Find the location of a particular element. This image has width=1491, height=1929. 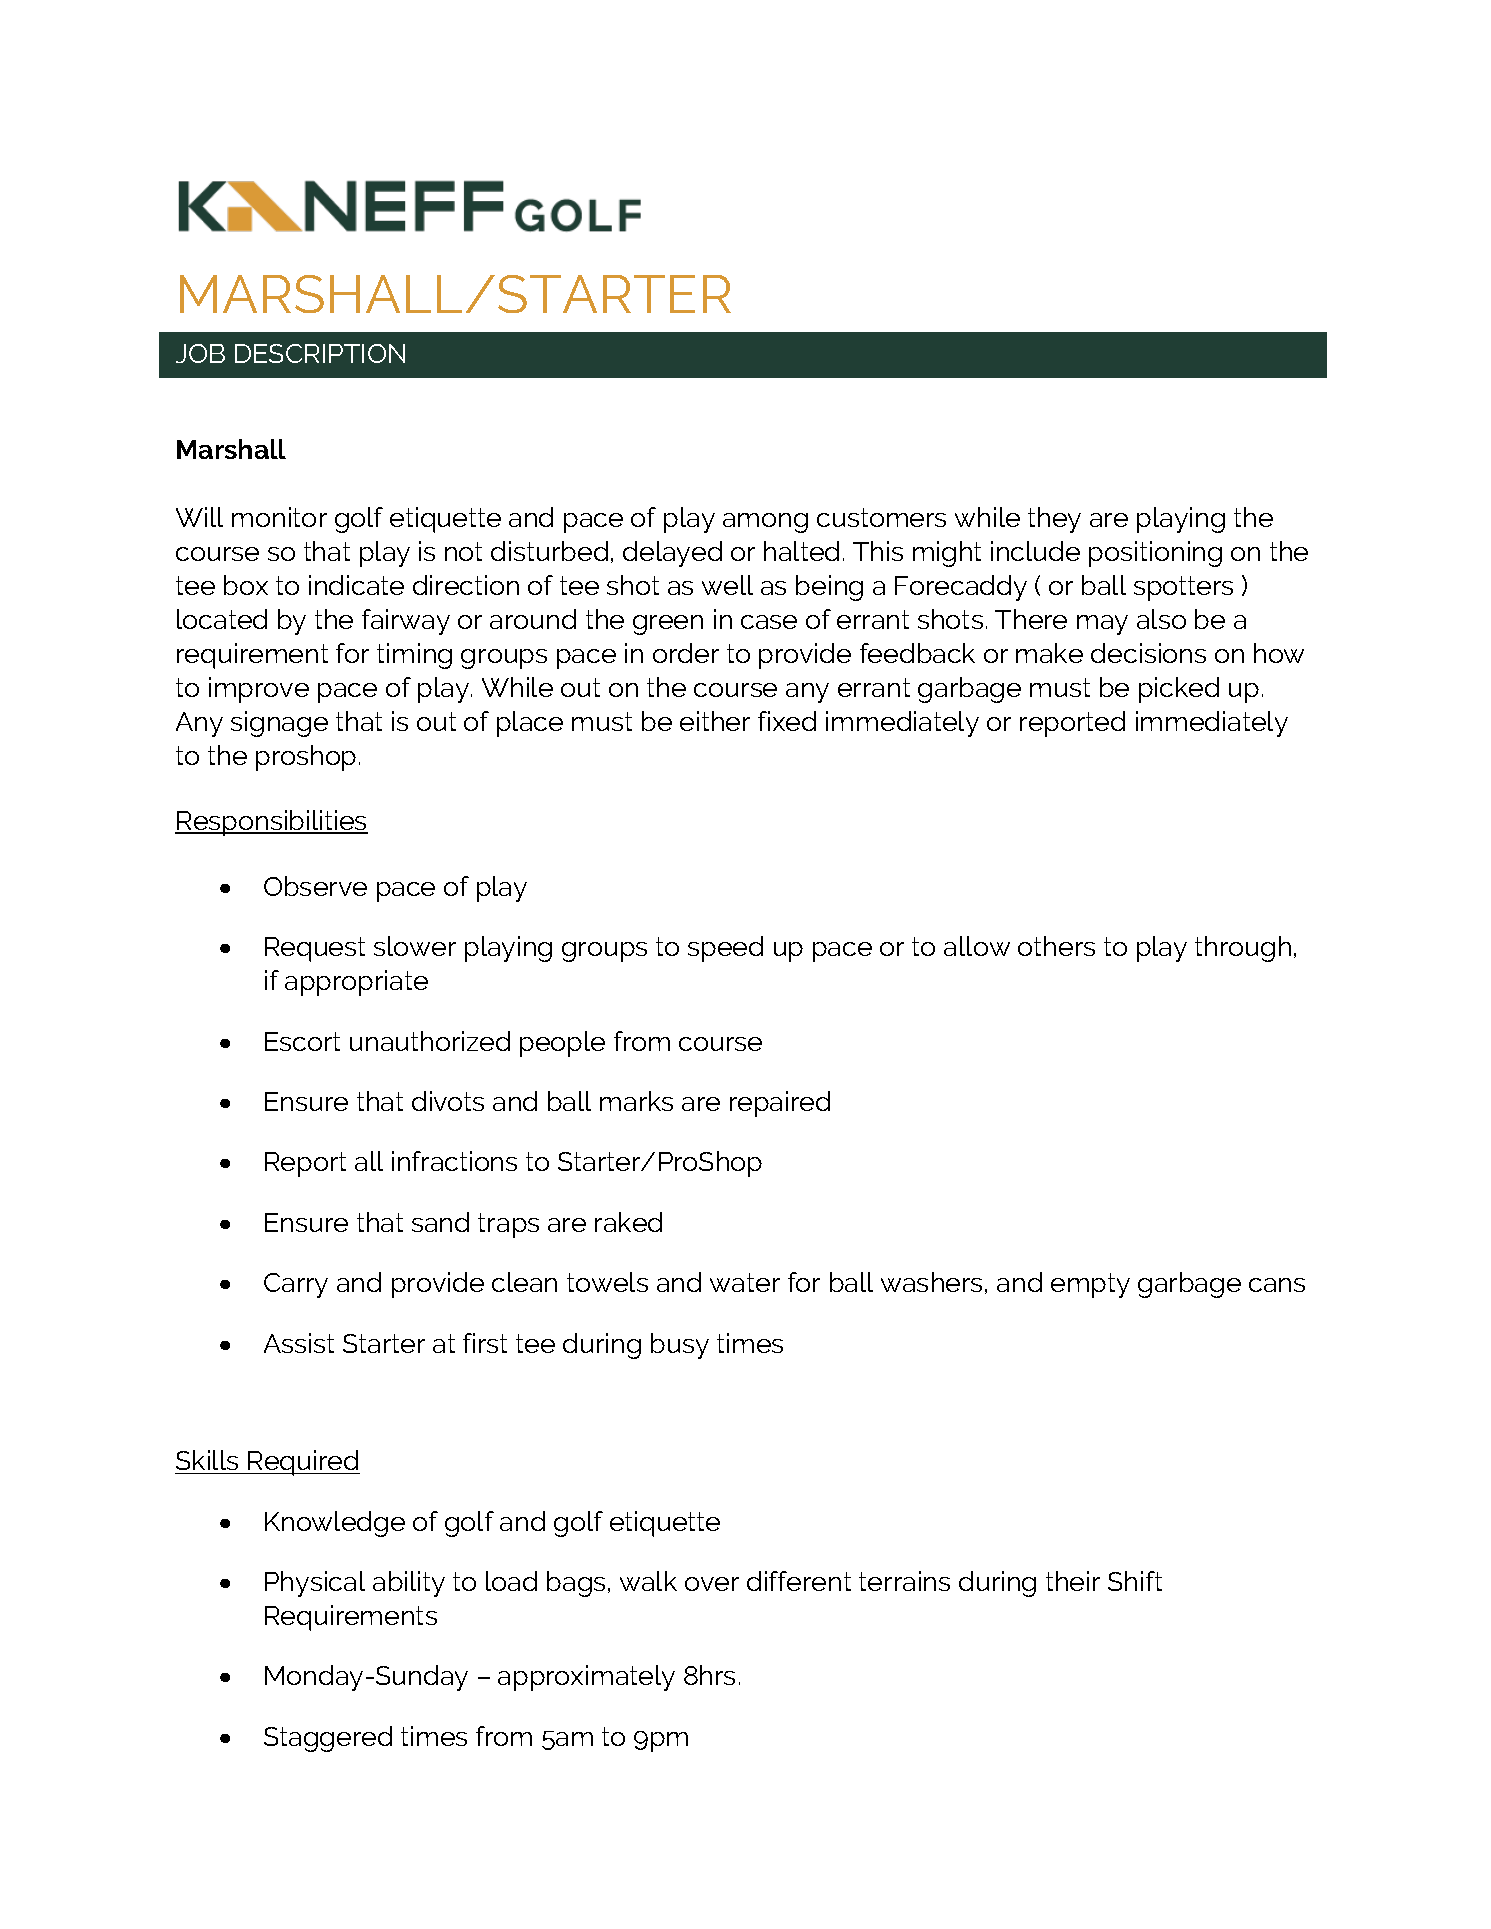

Responsibilities is located at coordinates (271, 823).
